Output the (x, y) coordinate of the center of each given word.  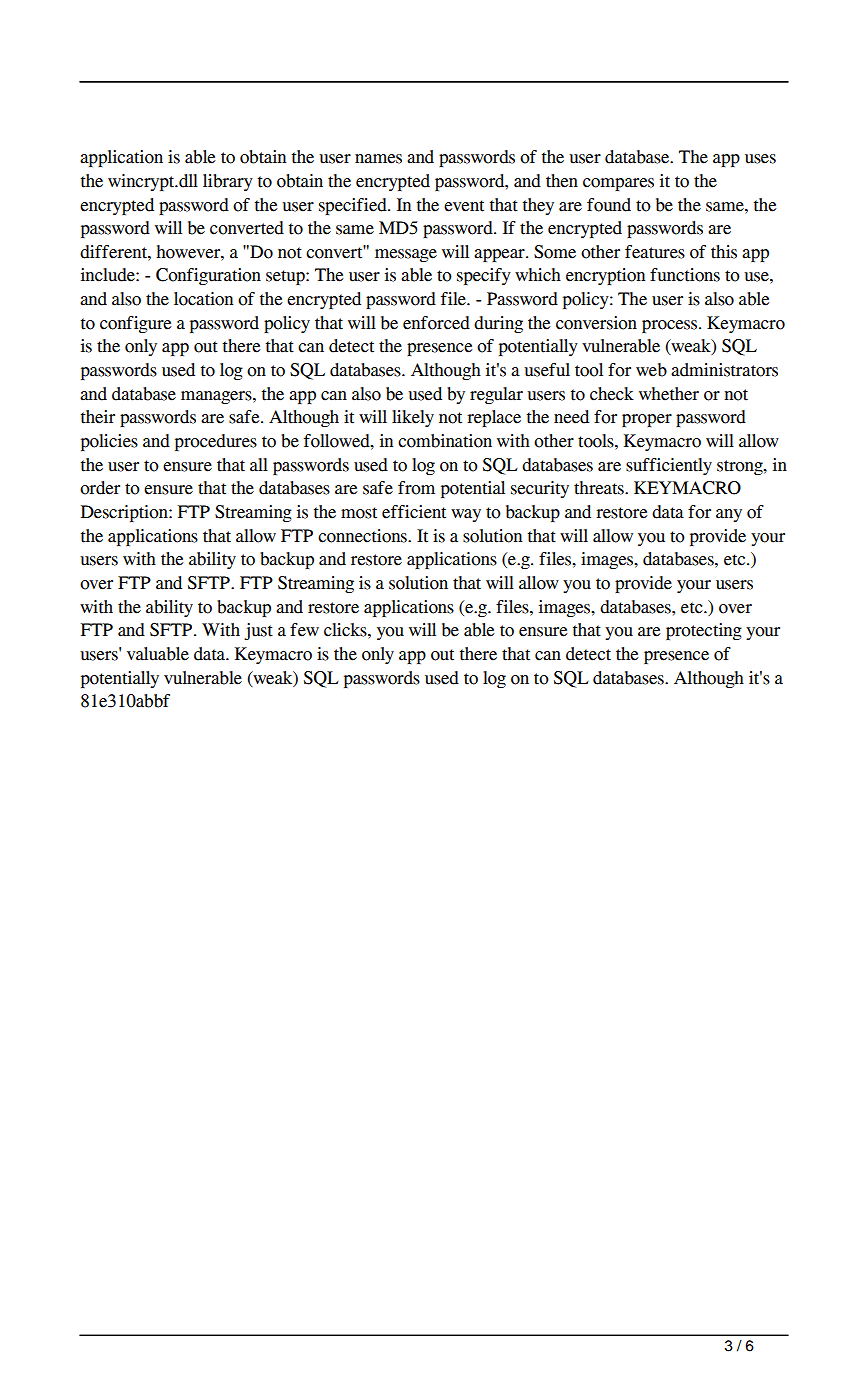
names (378, 159)
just (258, 631)
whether (669, 394)
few (304, 630)
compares (618, 184)
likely (413, 418)
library (228, 182)
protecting (704, 631)
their (98, 417)
